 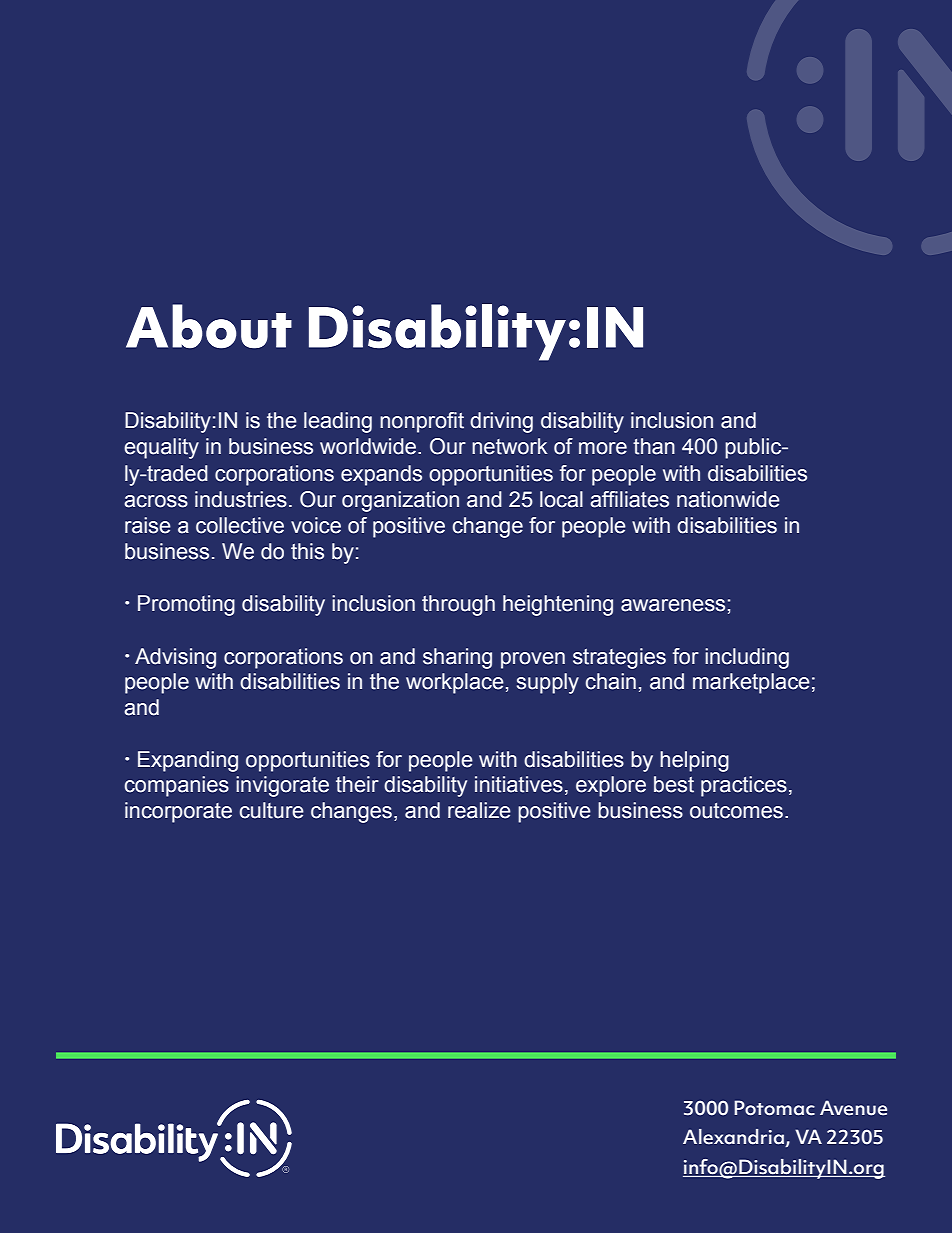 I want to click on culture, so click(x=272, y=810).
